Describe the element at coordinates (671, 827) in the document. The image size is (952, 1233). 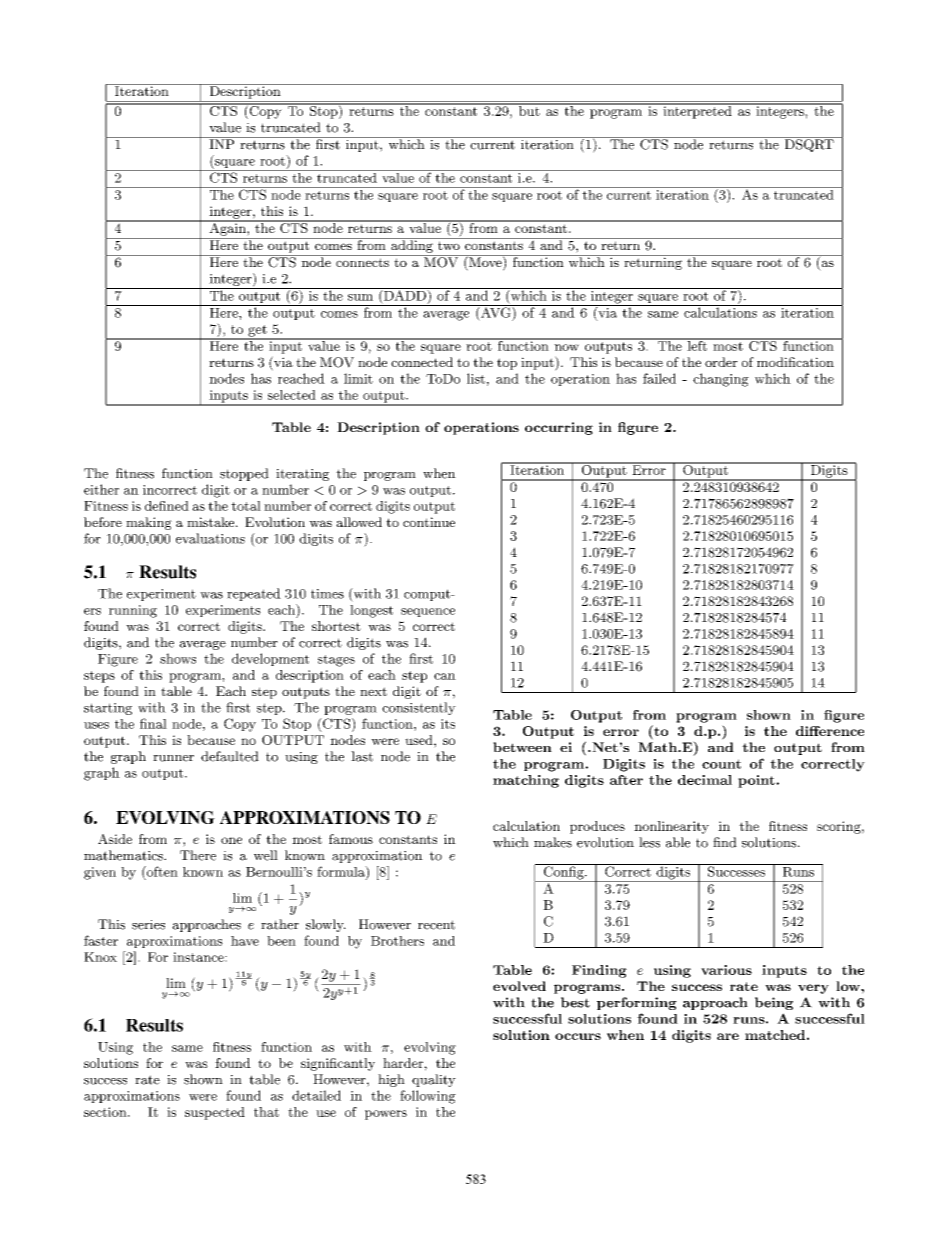
I see `nonlinearity` at that location.
